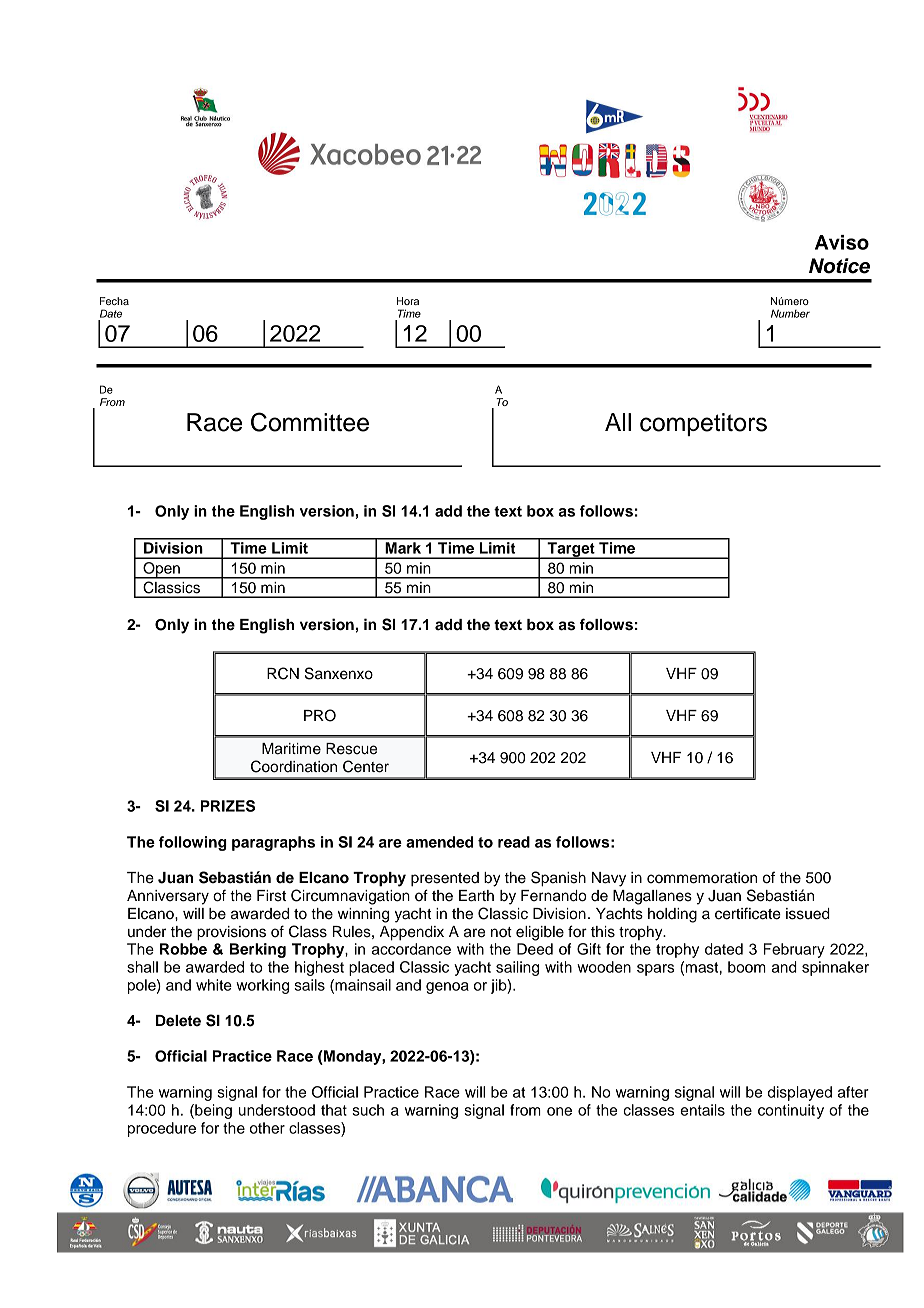 This screenshot has height=1308, width=924. What do you see at coordinates (162, 1129) in the screenshot?
I see `procedure` at bounding box center [162, 1129].
